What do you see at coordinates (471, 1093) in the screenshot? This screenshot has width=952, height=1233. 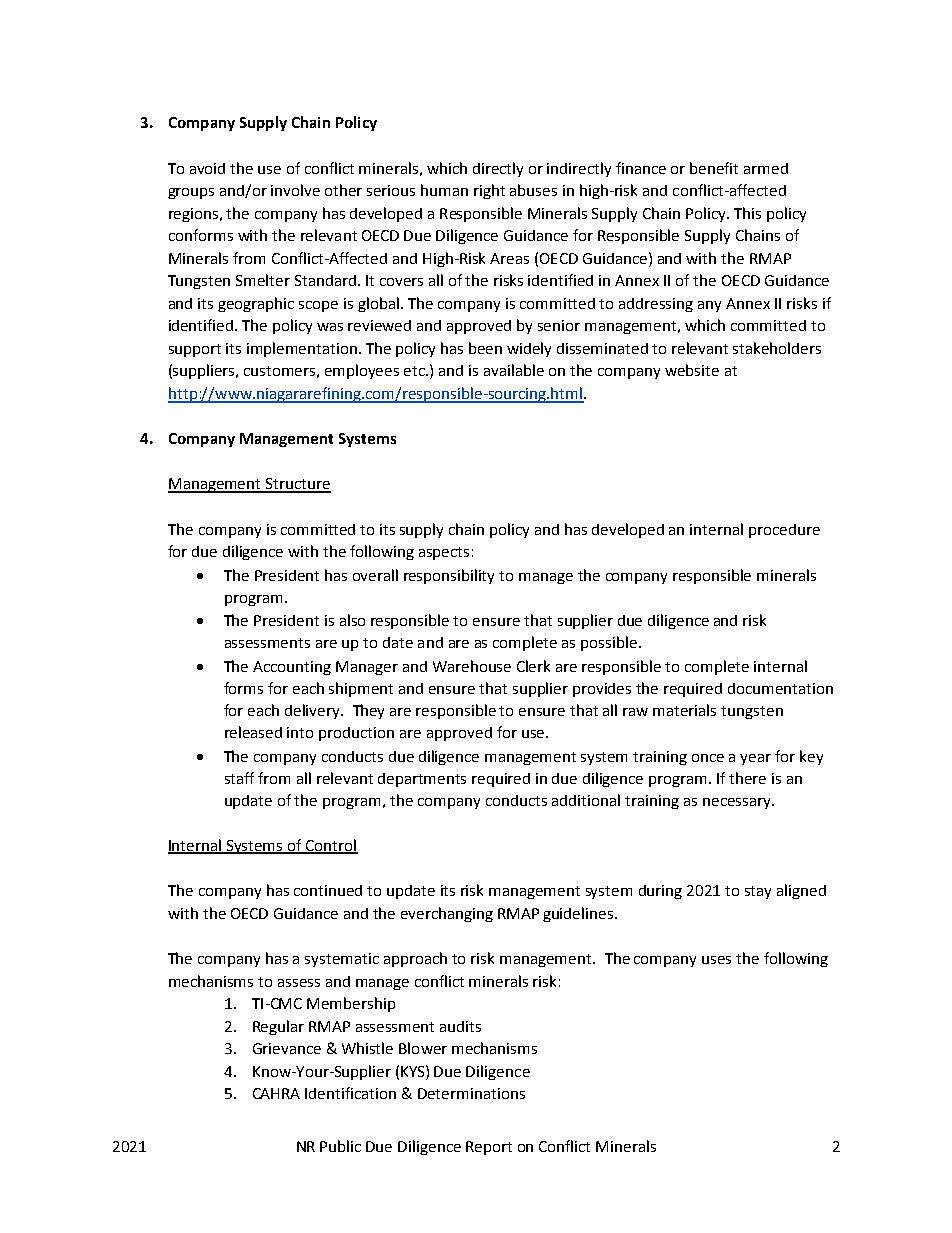 I see `Determinations` at bounding box center [471, 1093].
